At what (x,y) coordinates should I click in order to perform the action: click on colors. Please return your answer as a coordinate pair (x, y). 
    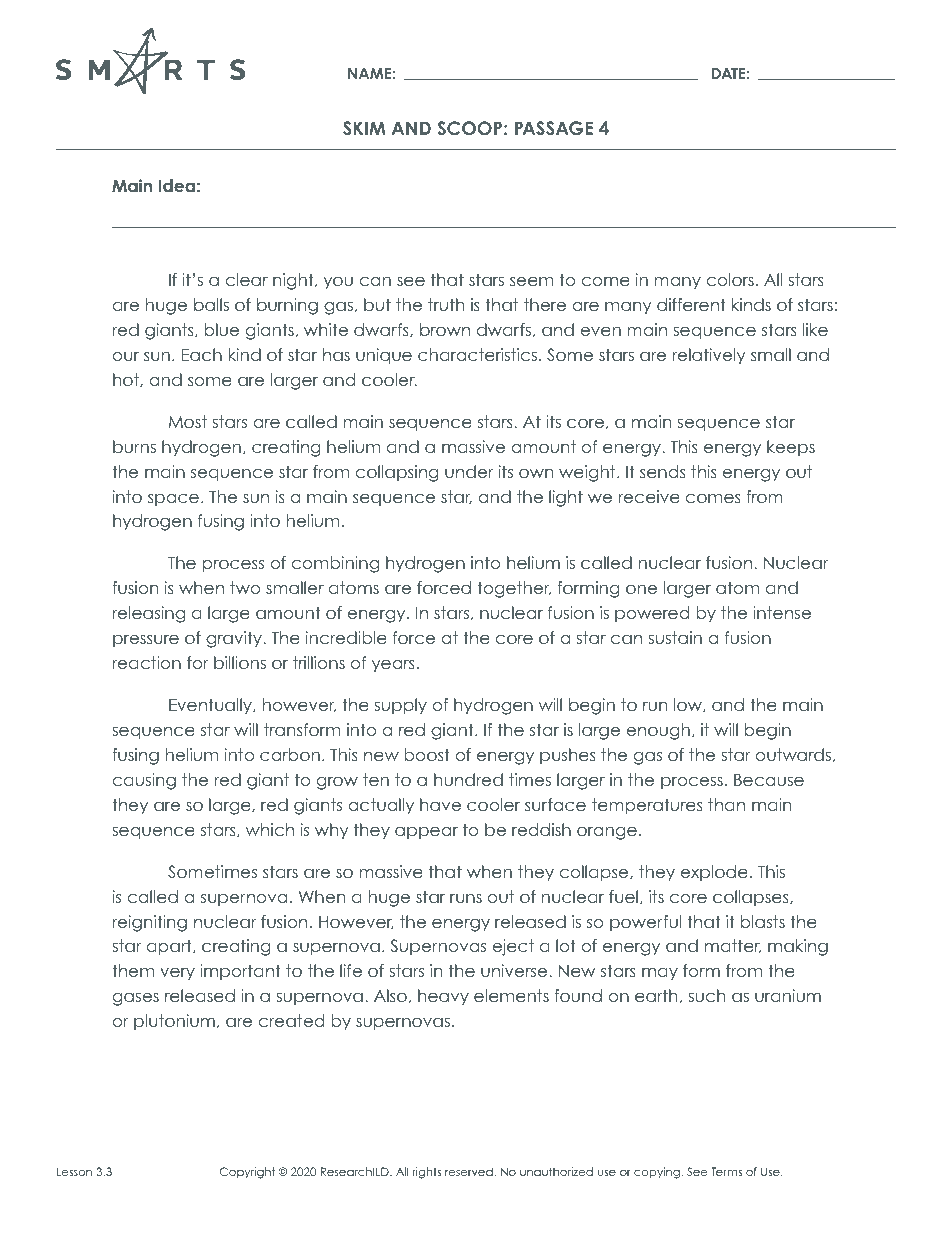
    Looking at the image, I should click on (730, 279).
